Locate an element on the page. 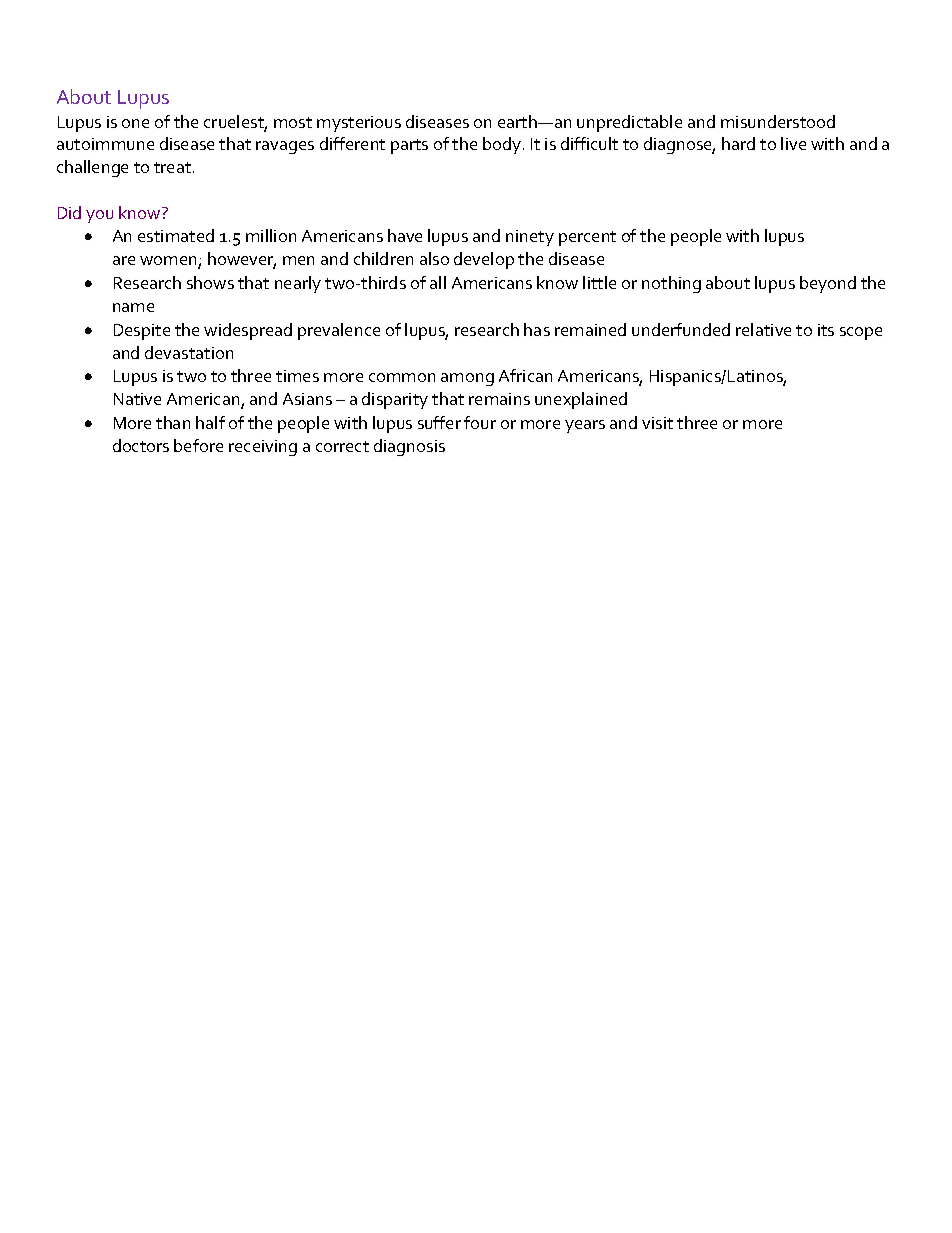  doctors is located at coordinates (141, 445).
